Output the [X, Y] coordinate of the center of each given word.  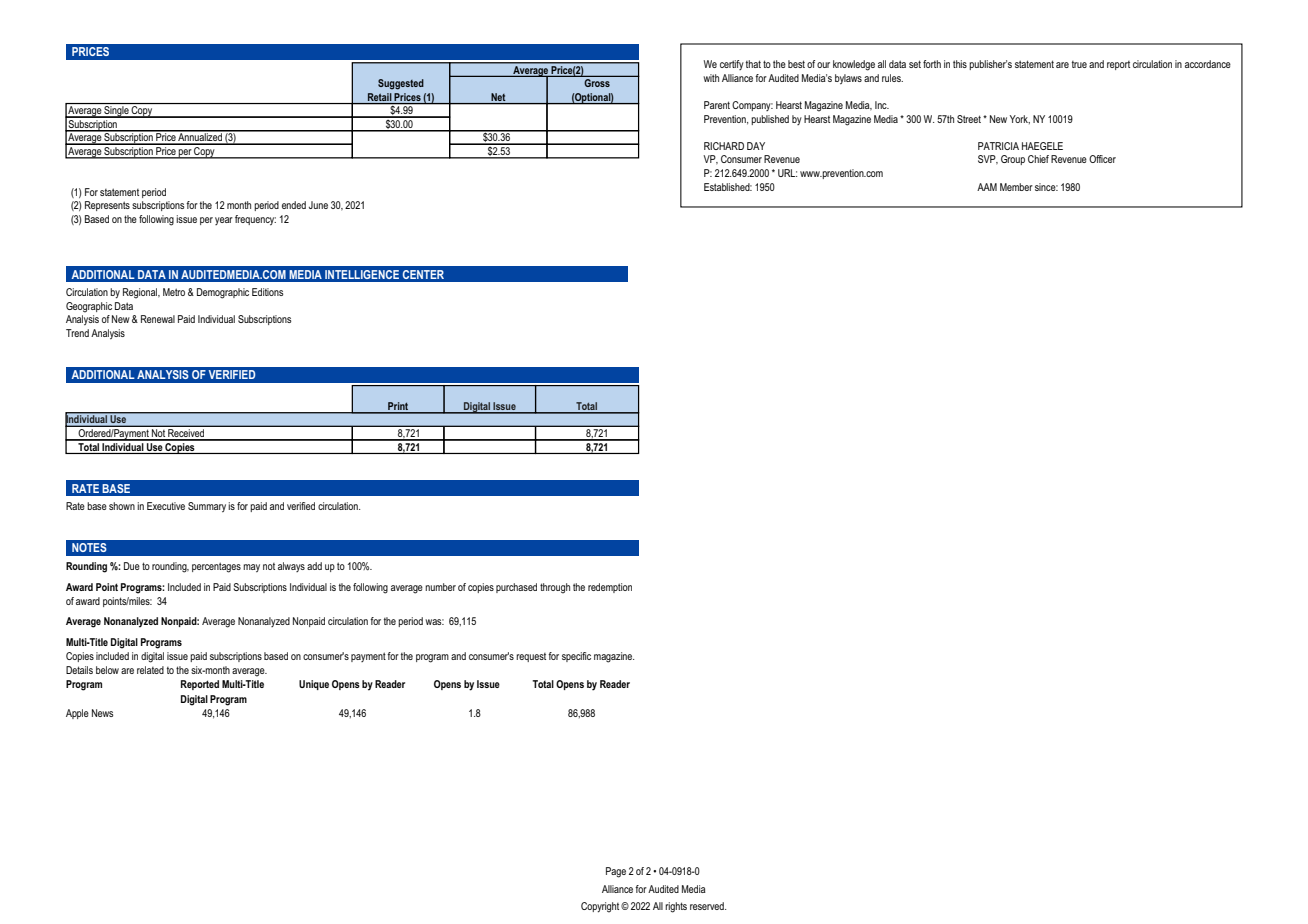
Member [1016, 187]
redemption [610, 588]
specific [576, 657]
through [555, 588]
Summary [207, 507]
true [1079, 64]
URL [787, 173]
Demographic [223, 293]
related [150, 670]
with [711, 78]
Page [616, 872]
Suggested [401, 84]
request [531, 657]
